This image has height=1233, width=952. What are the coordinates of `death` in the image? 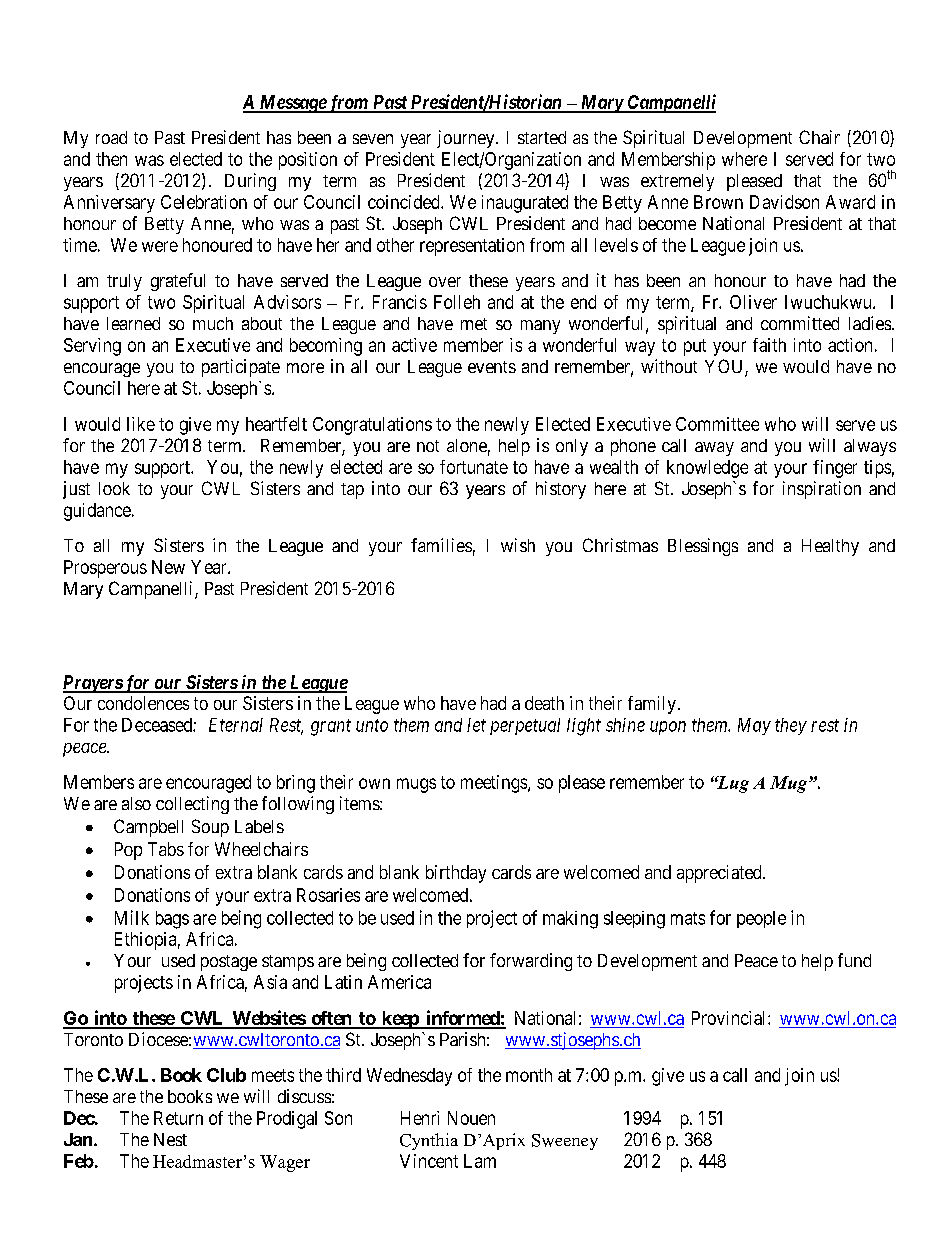 It's located at (544, 703).
